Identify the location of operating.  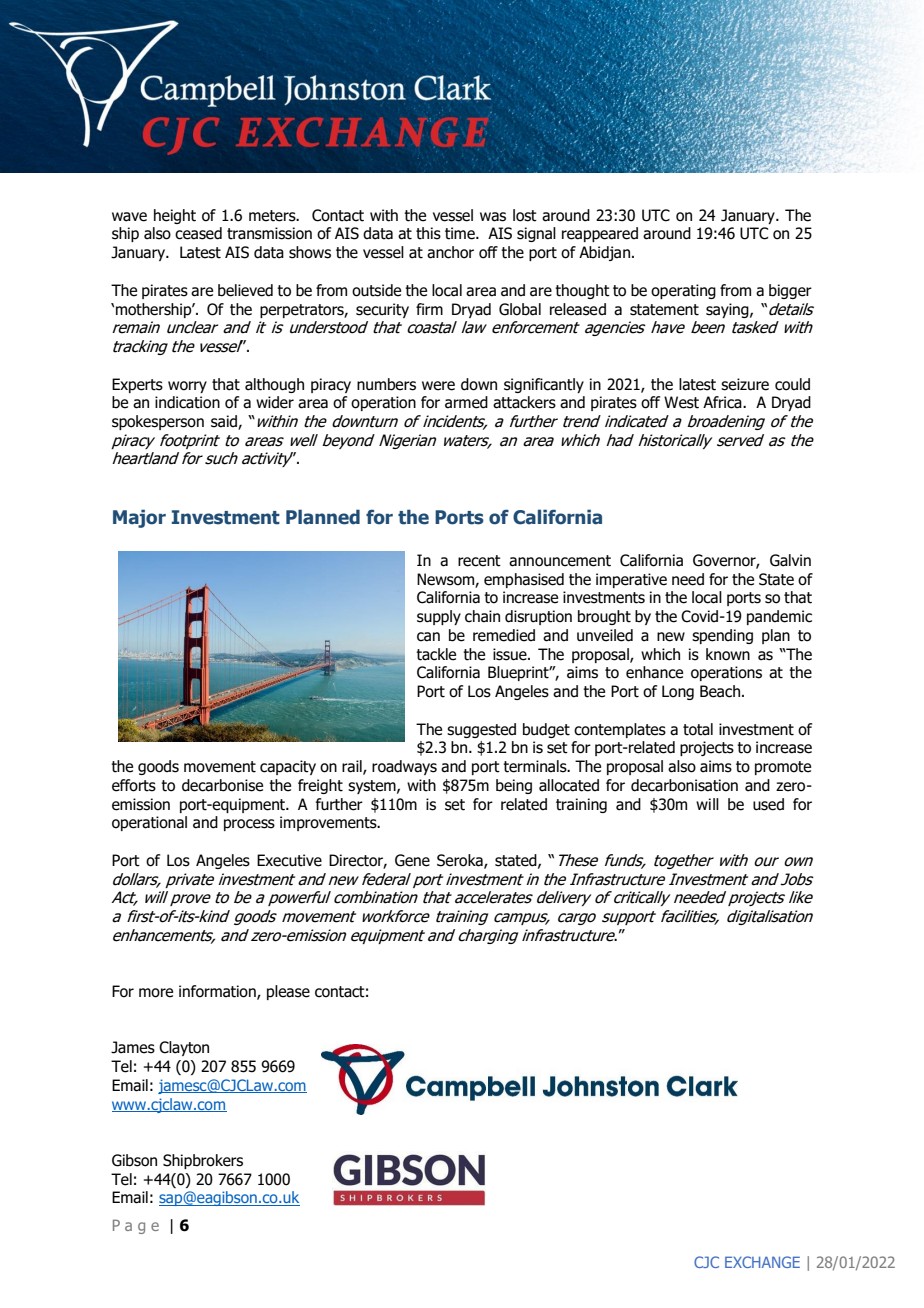
(683, 291).
